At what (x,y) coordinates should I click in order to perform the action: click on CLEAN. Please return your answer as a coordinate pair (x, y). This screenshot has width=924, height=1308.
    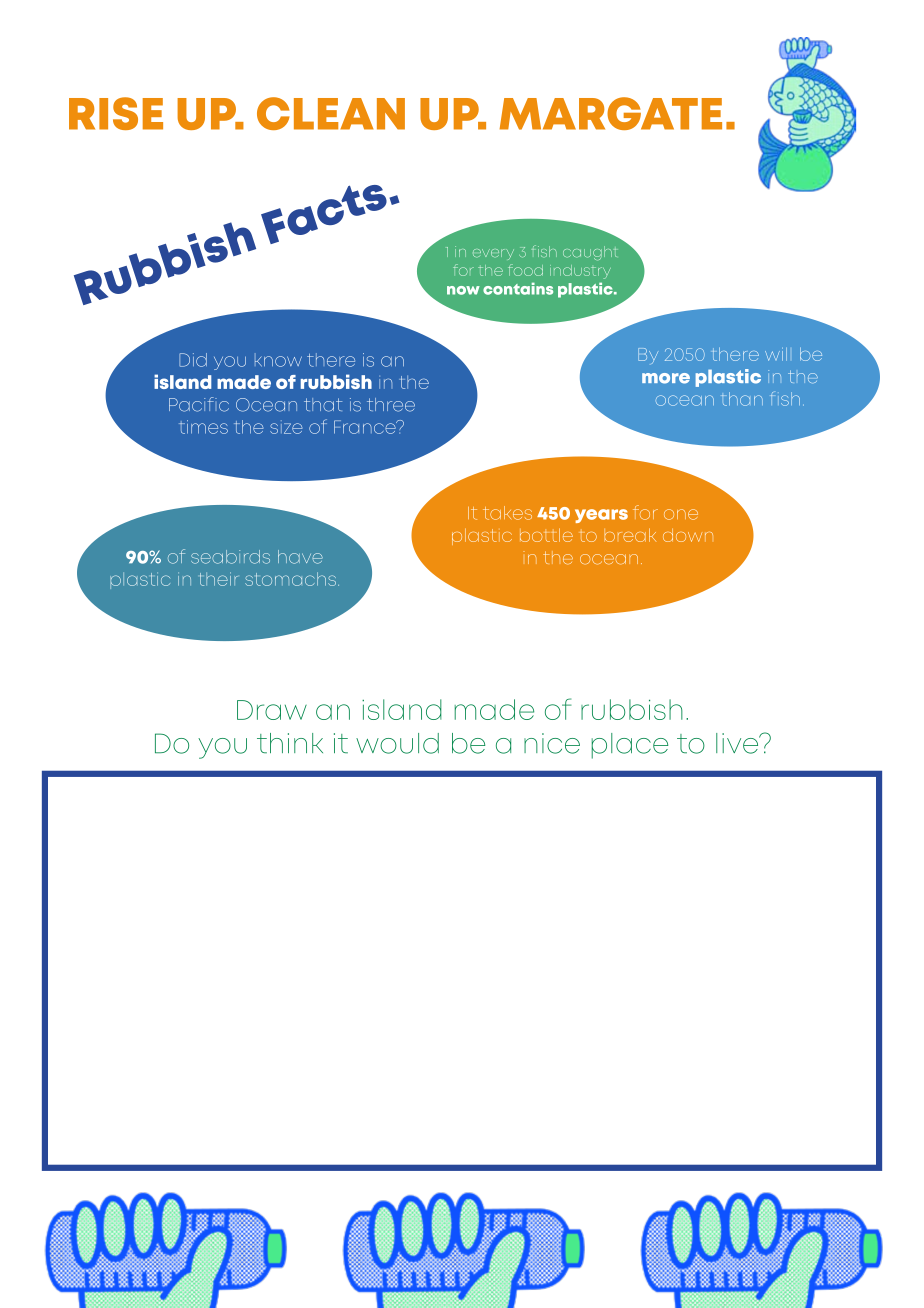
    Looking at the image, I should click on (331, 113).
